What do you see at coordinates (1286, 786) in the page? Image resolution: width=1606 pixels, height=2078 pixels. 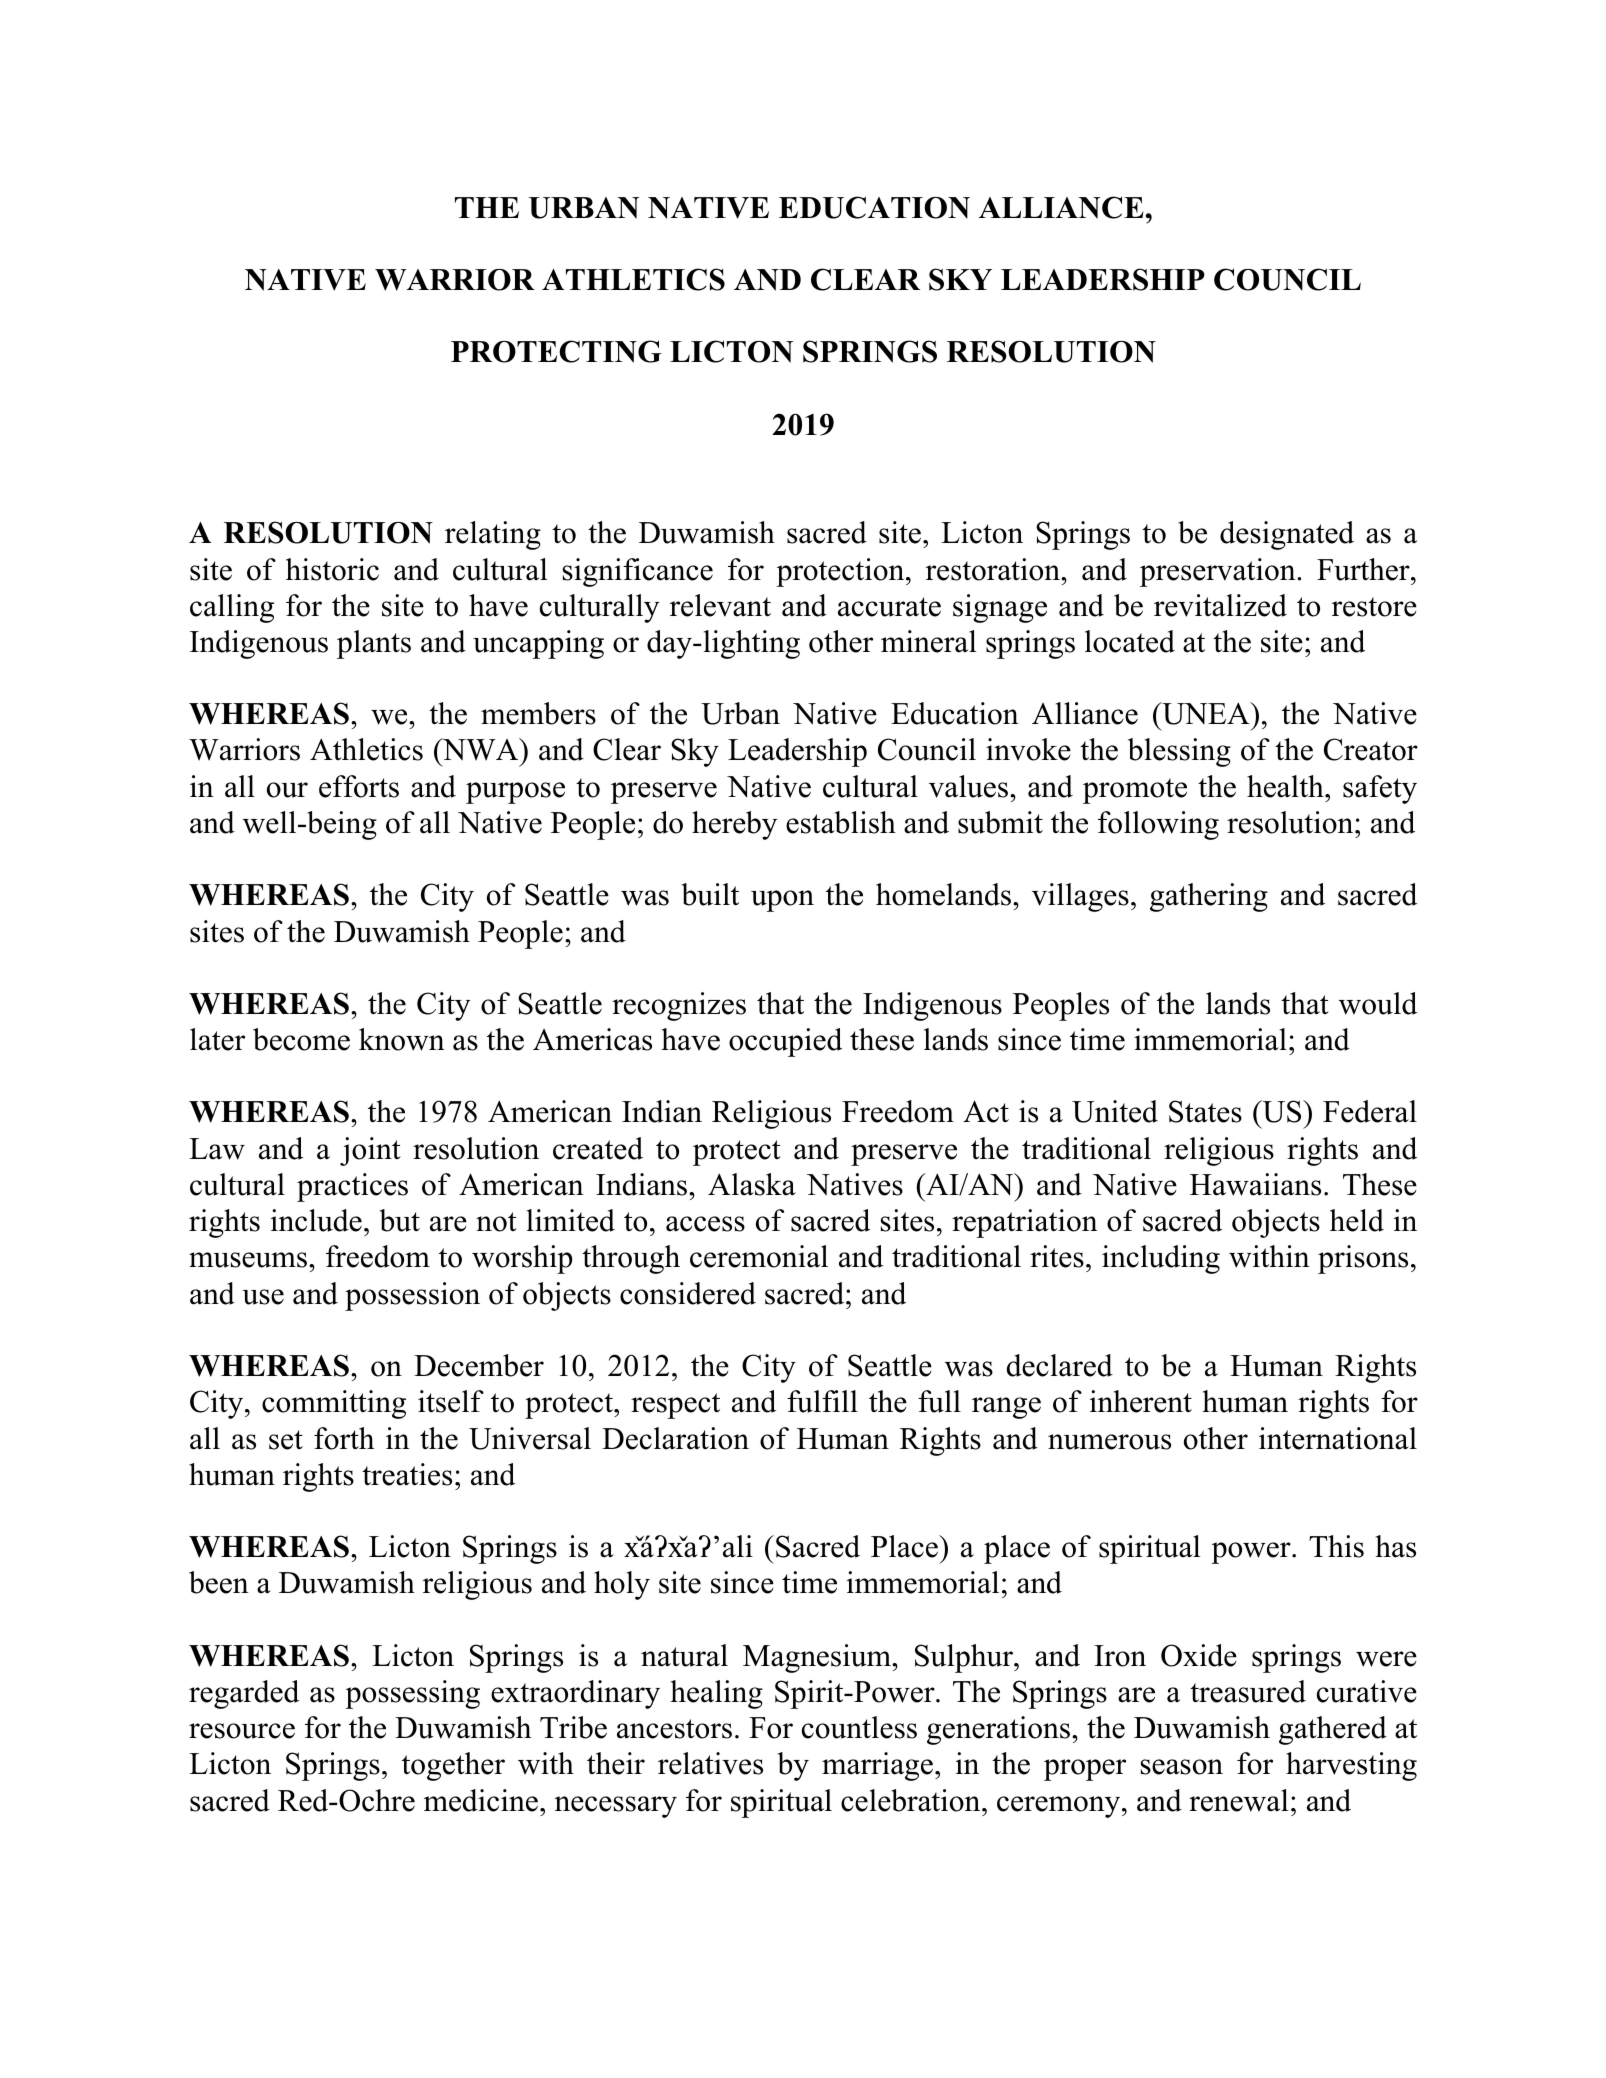 I see `health` at bounding box center [1286, 786].
